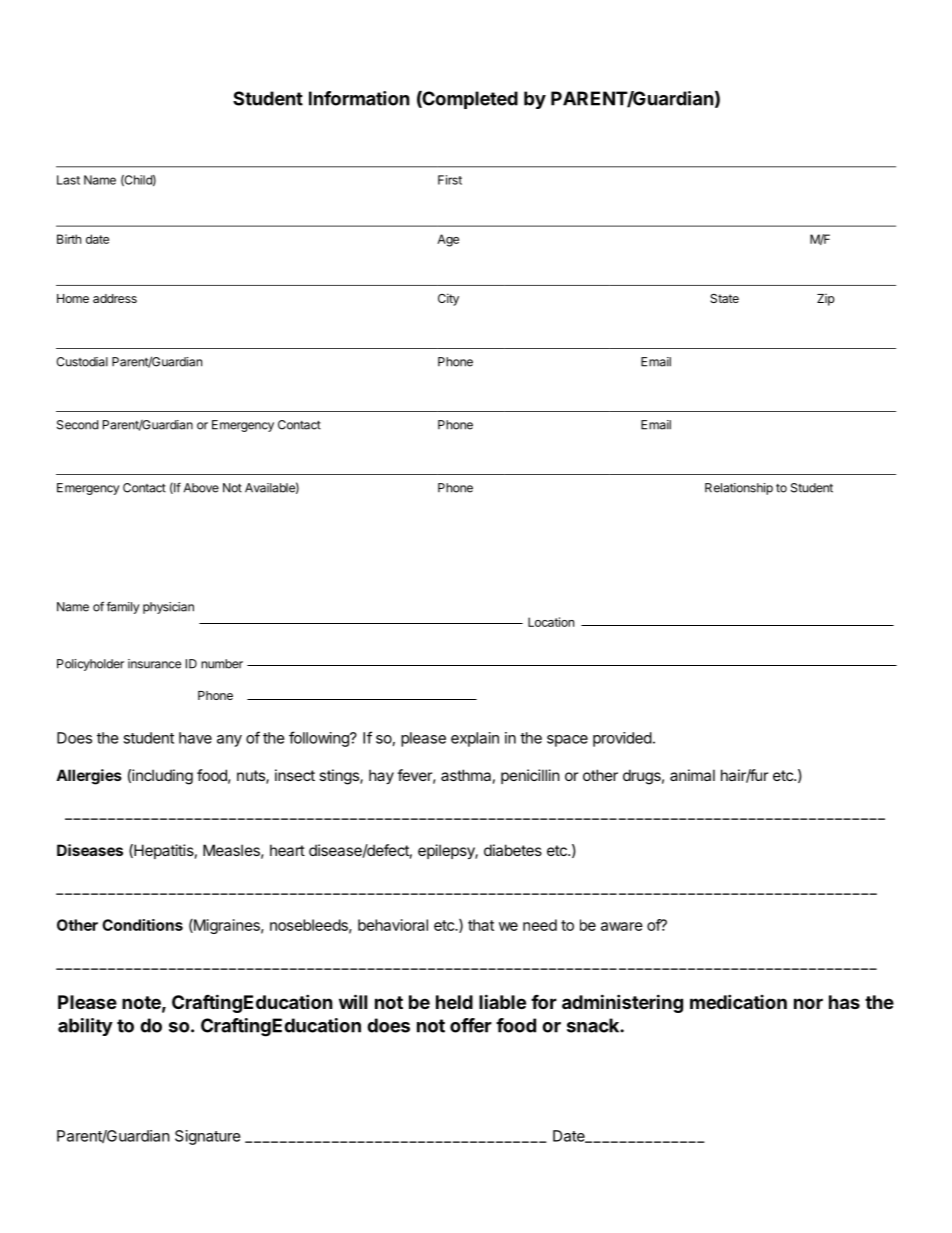  I want to click on First, so click(450, 180).
